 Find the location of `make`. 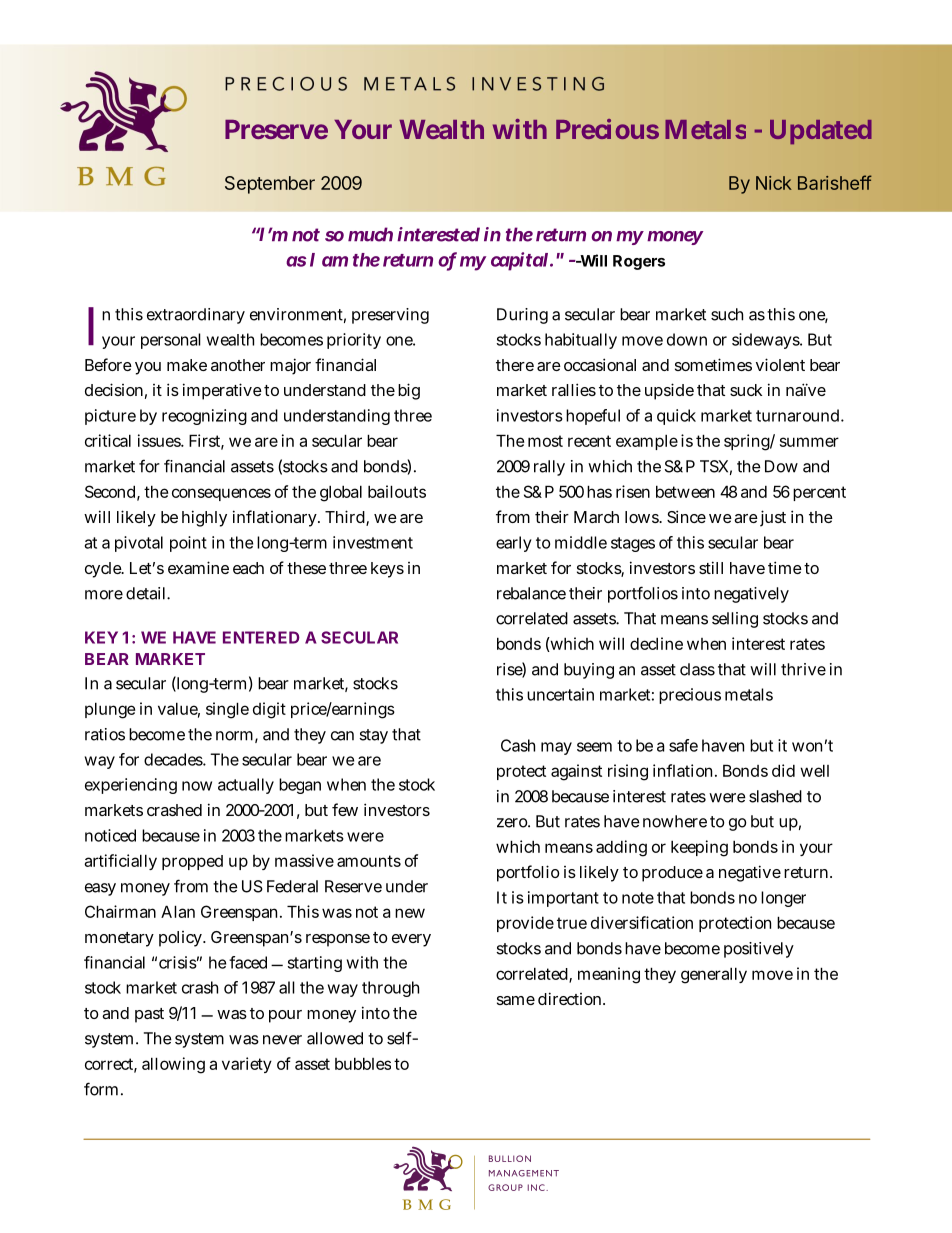

make is located at coordinates (187, 365).
